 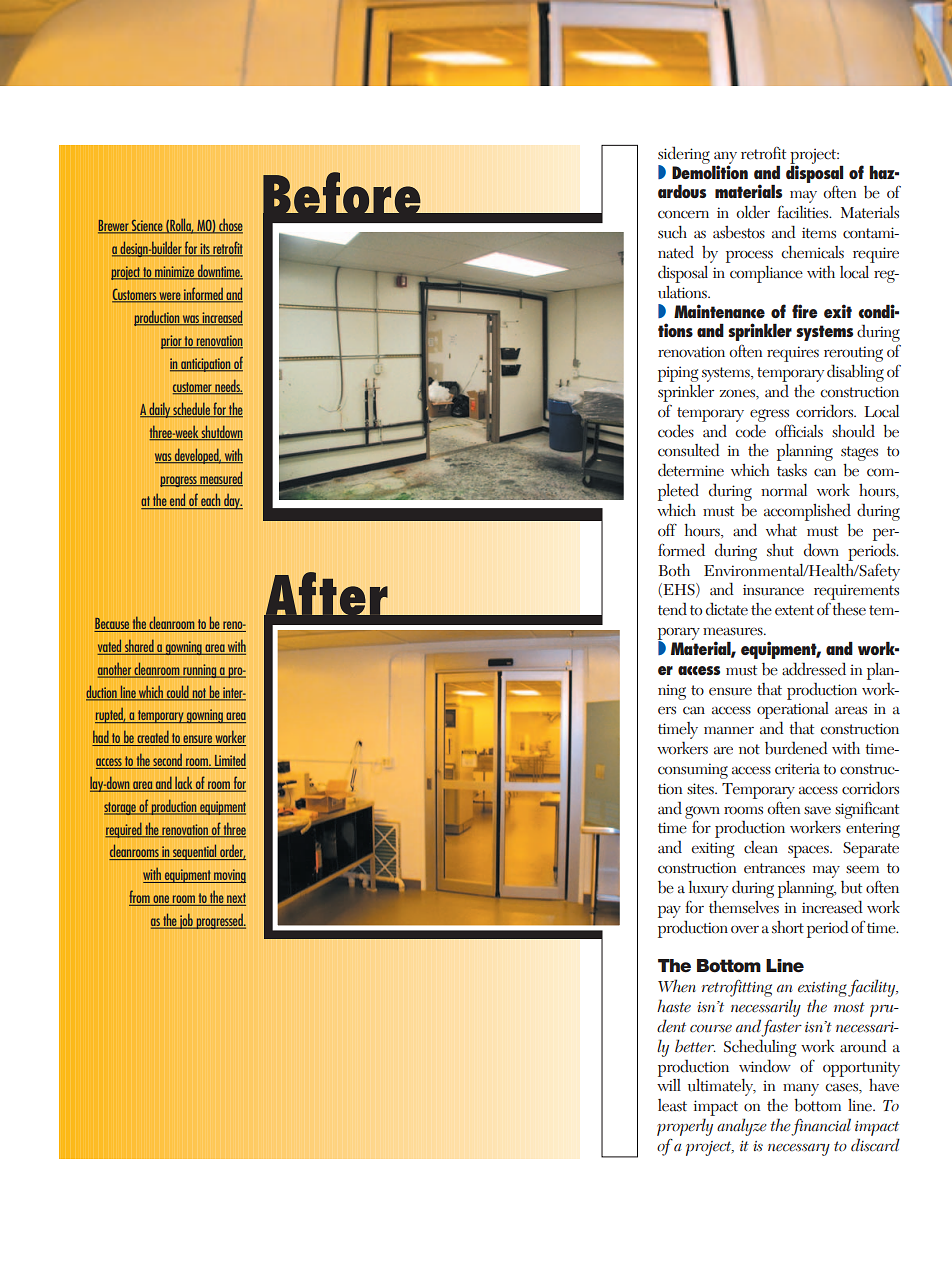 I want to click on pay, so click(x=669, y=912).
